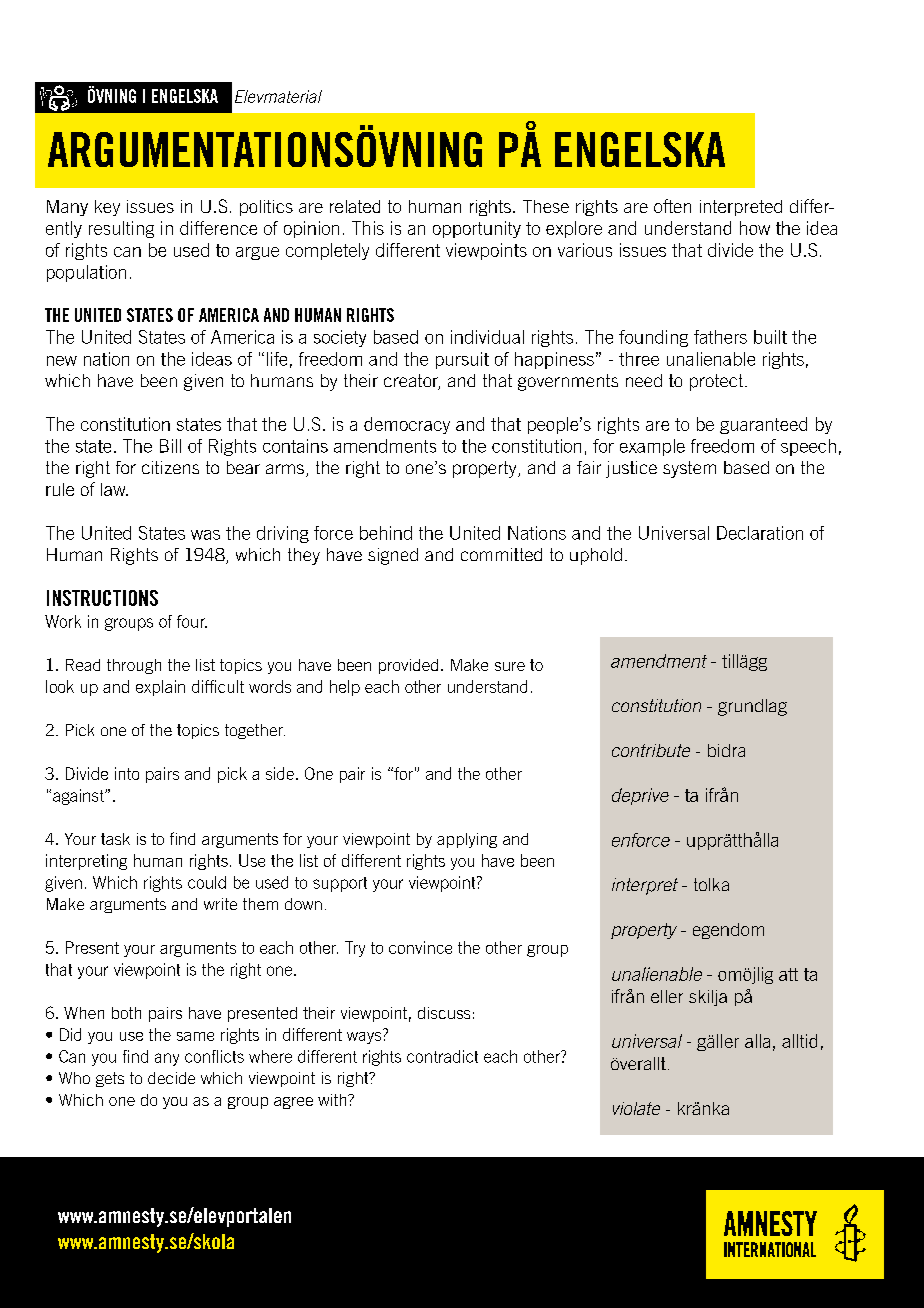  I want to click on opportunity, so click(477, 229).
